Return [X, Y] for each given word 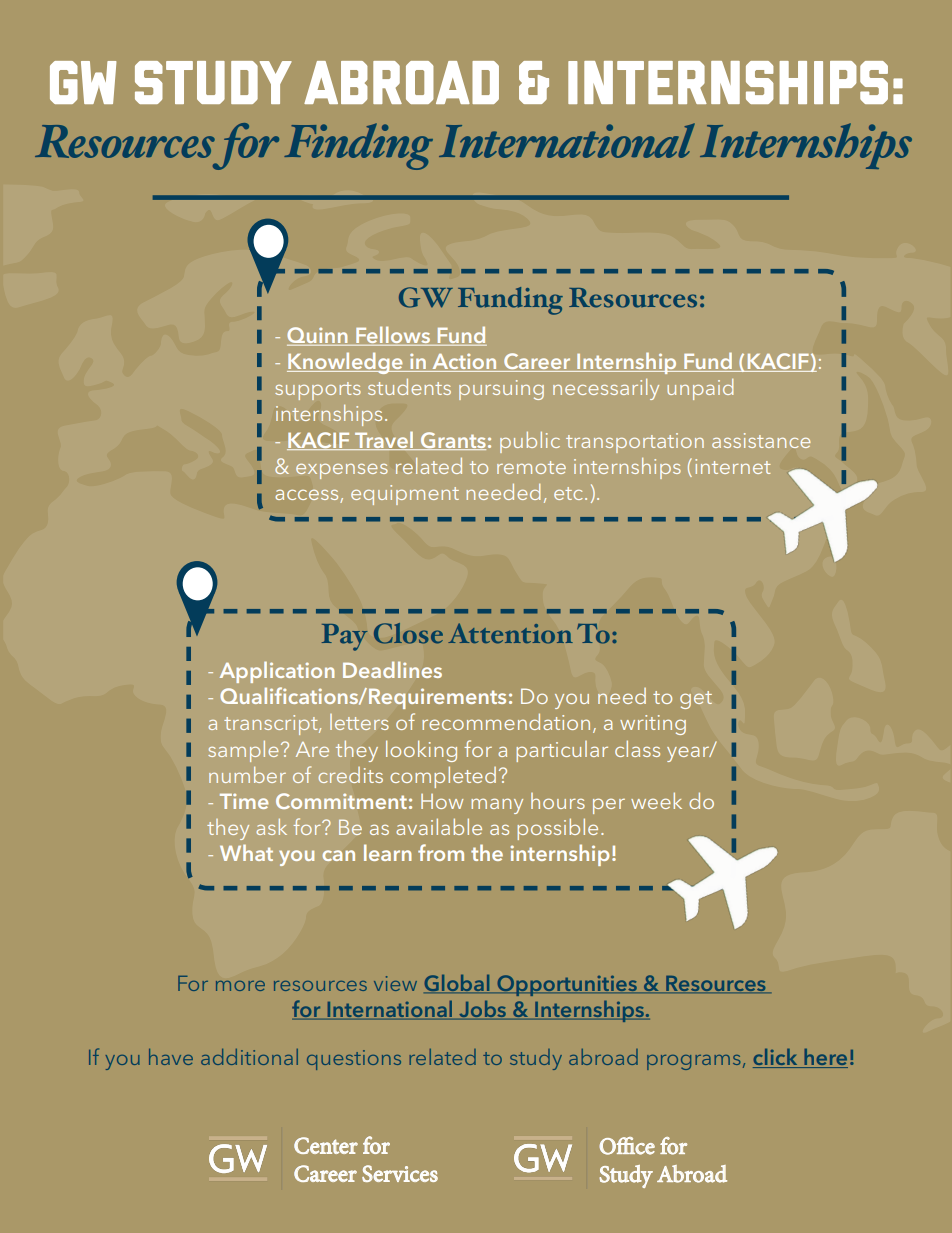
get [696, 700]
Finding [358, 146]
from [441, 852]
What [246, 852]
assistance [761, 440]
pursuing [501, 390]
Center [326, 1145]
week [656, 800]
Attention [510, 633]
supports [318, 391]
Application [277, 672]
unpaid [700, 389]
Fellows [393, 336]
